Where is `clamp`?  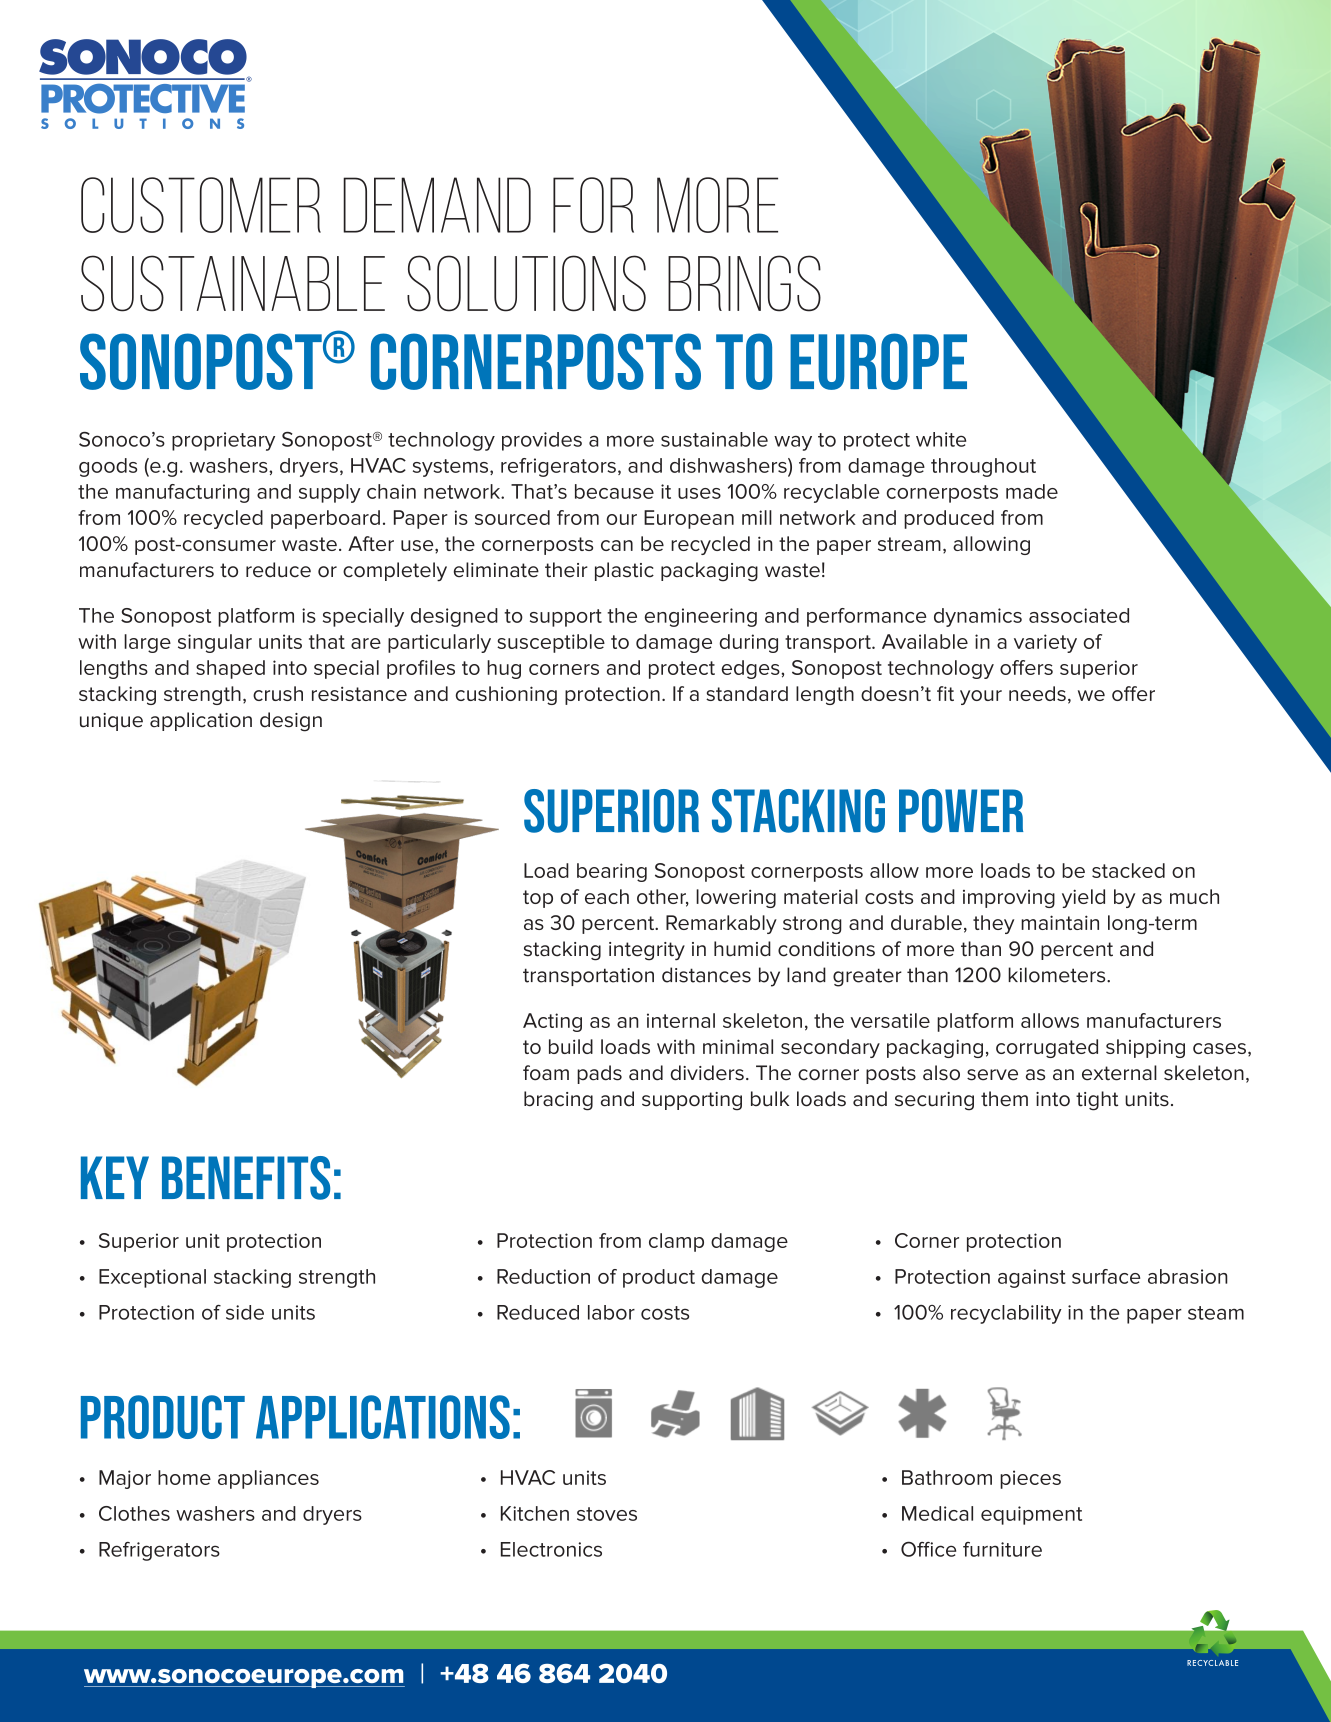 clamp is located at coordinates (676, 1242).
